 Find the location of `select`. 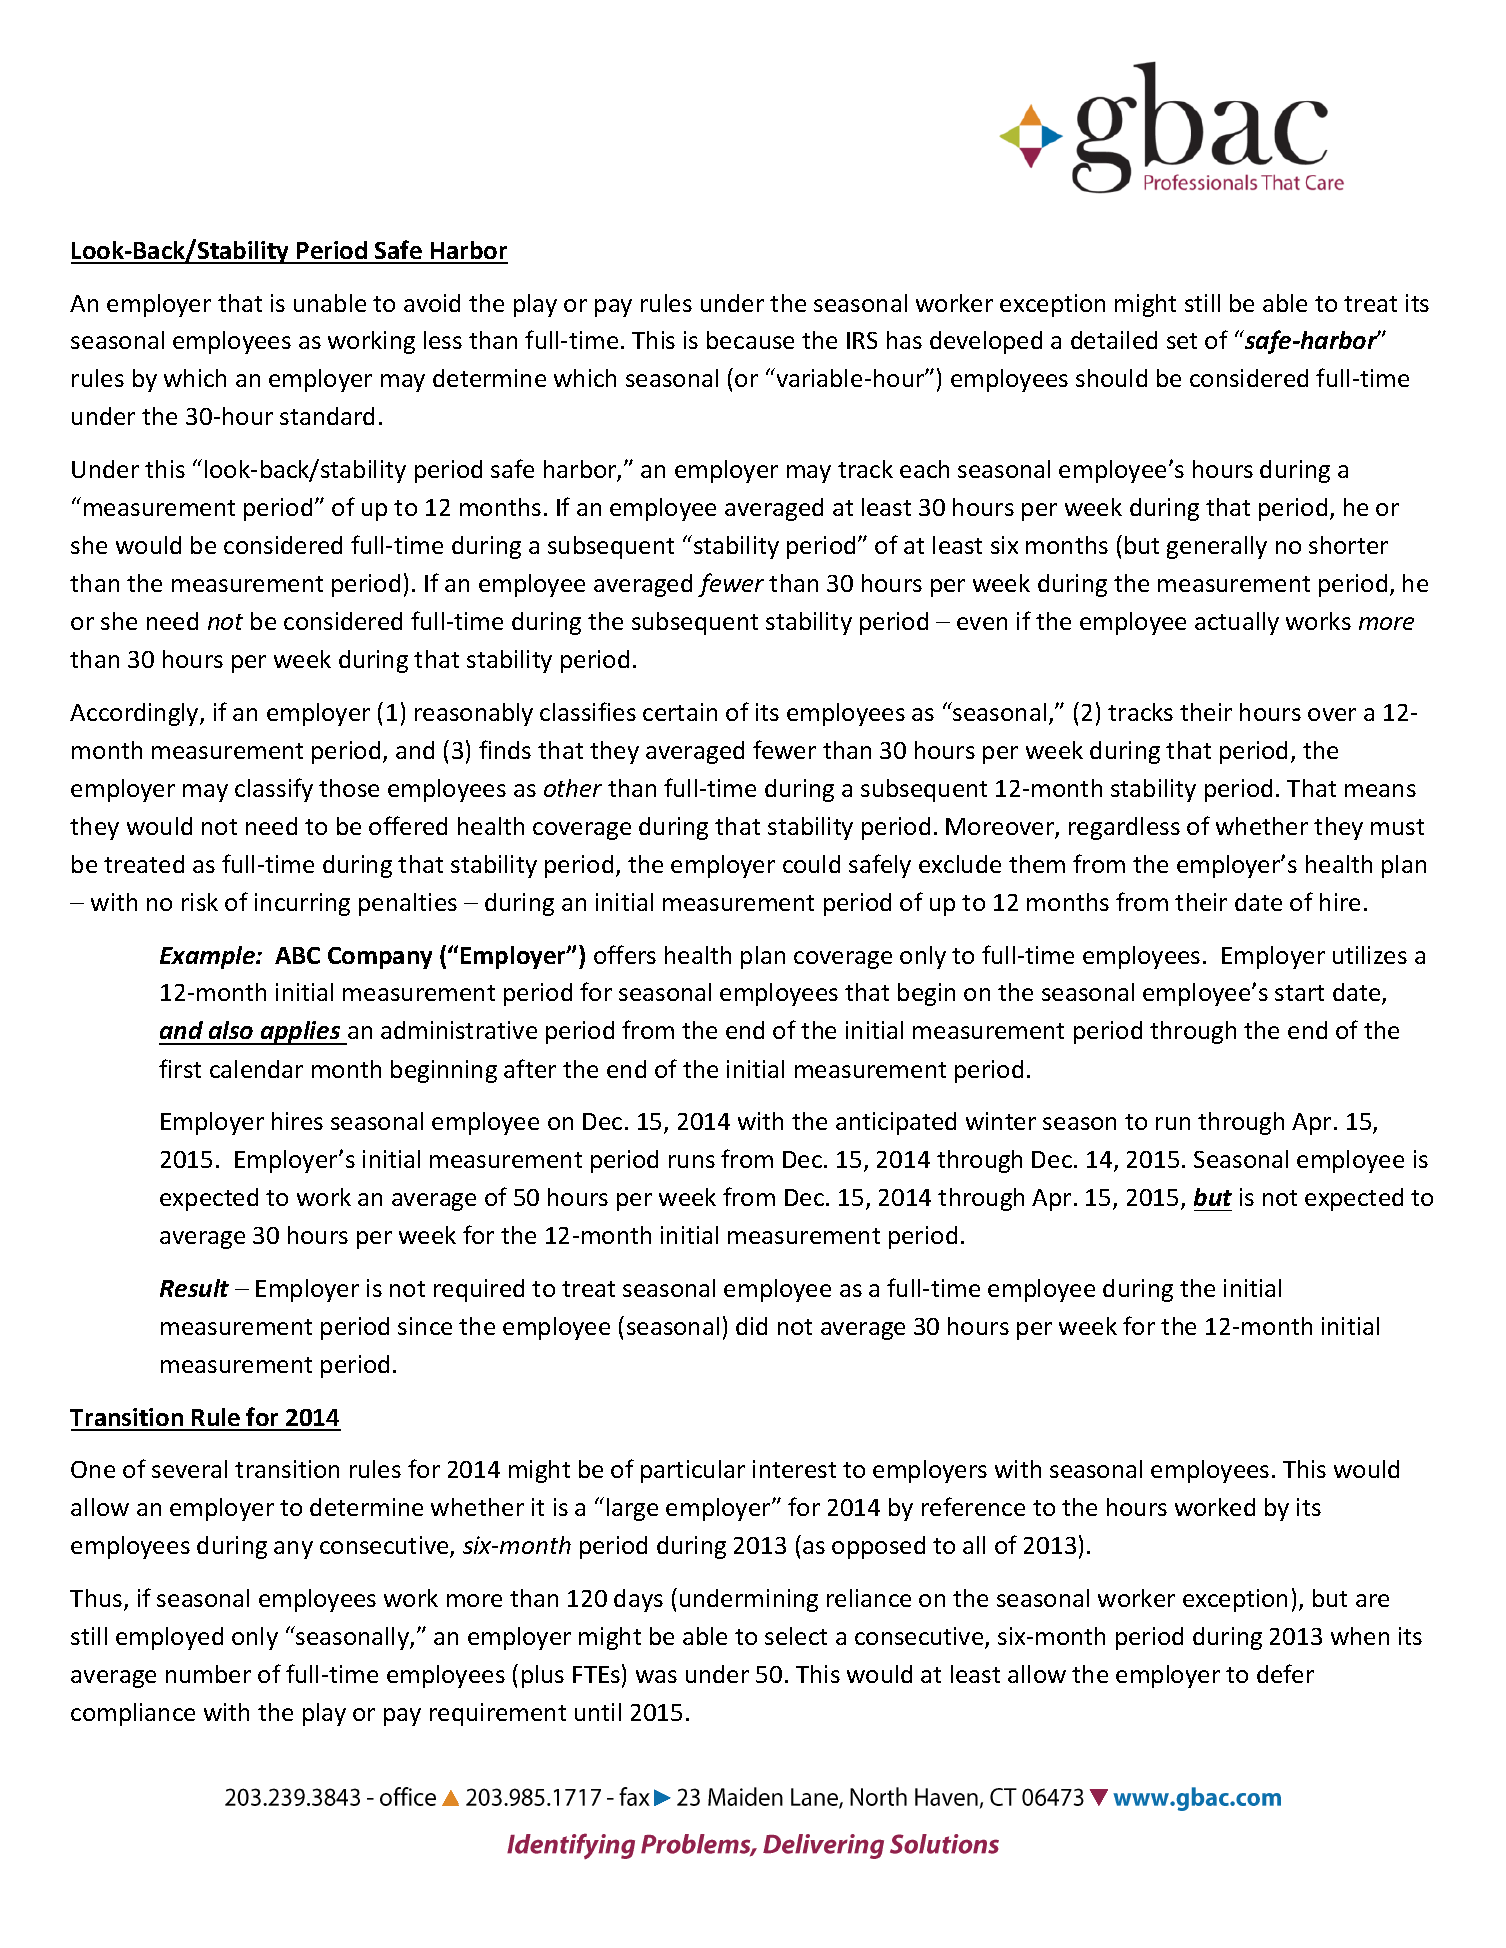

select is located at coordinates (796, 1636).
